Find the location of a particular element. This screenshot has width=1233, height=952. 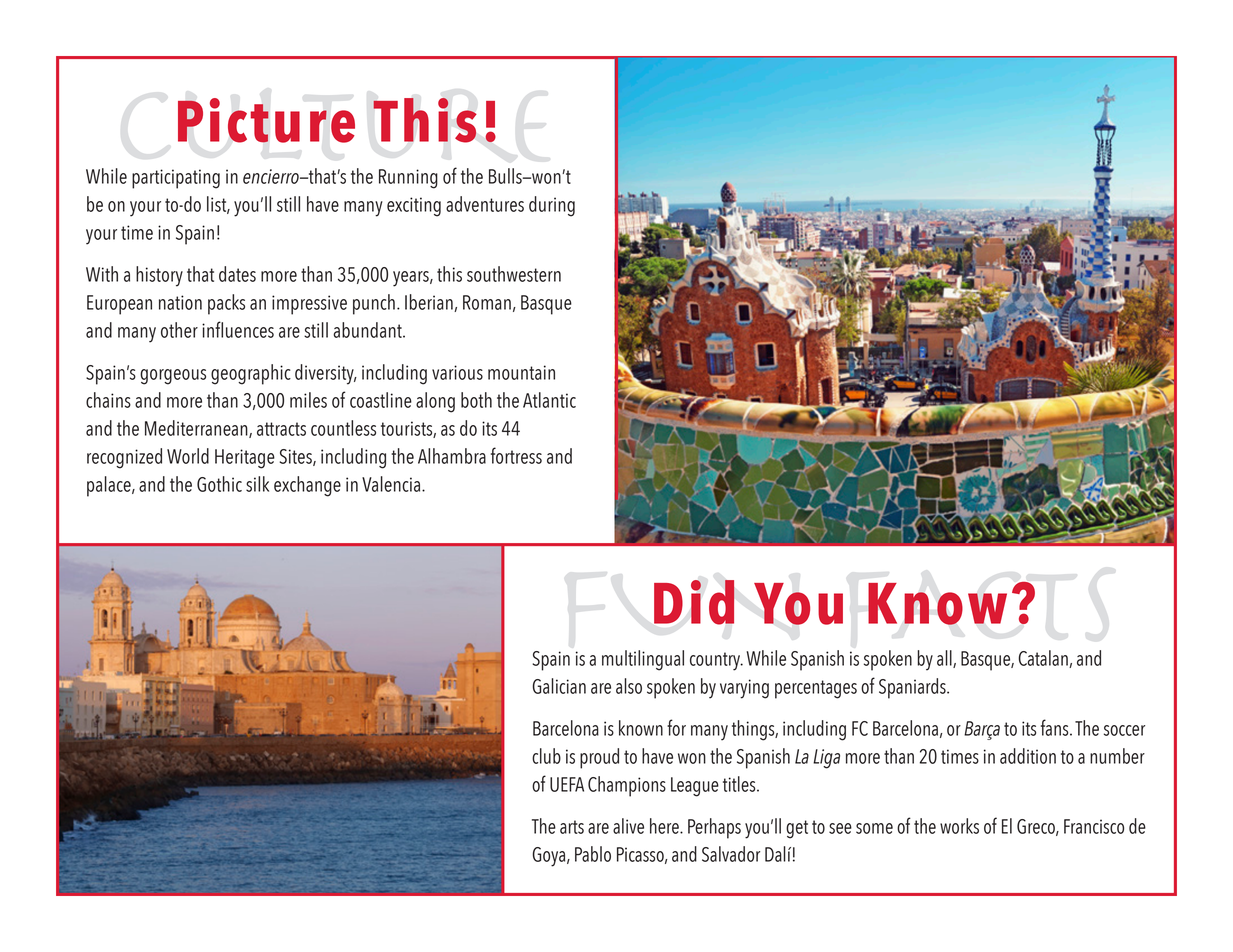

multilingual is located at coordinates (643, 660).
